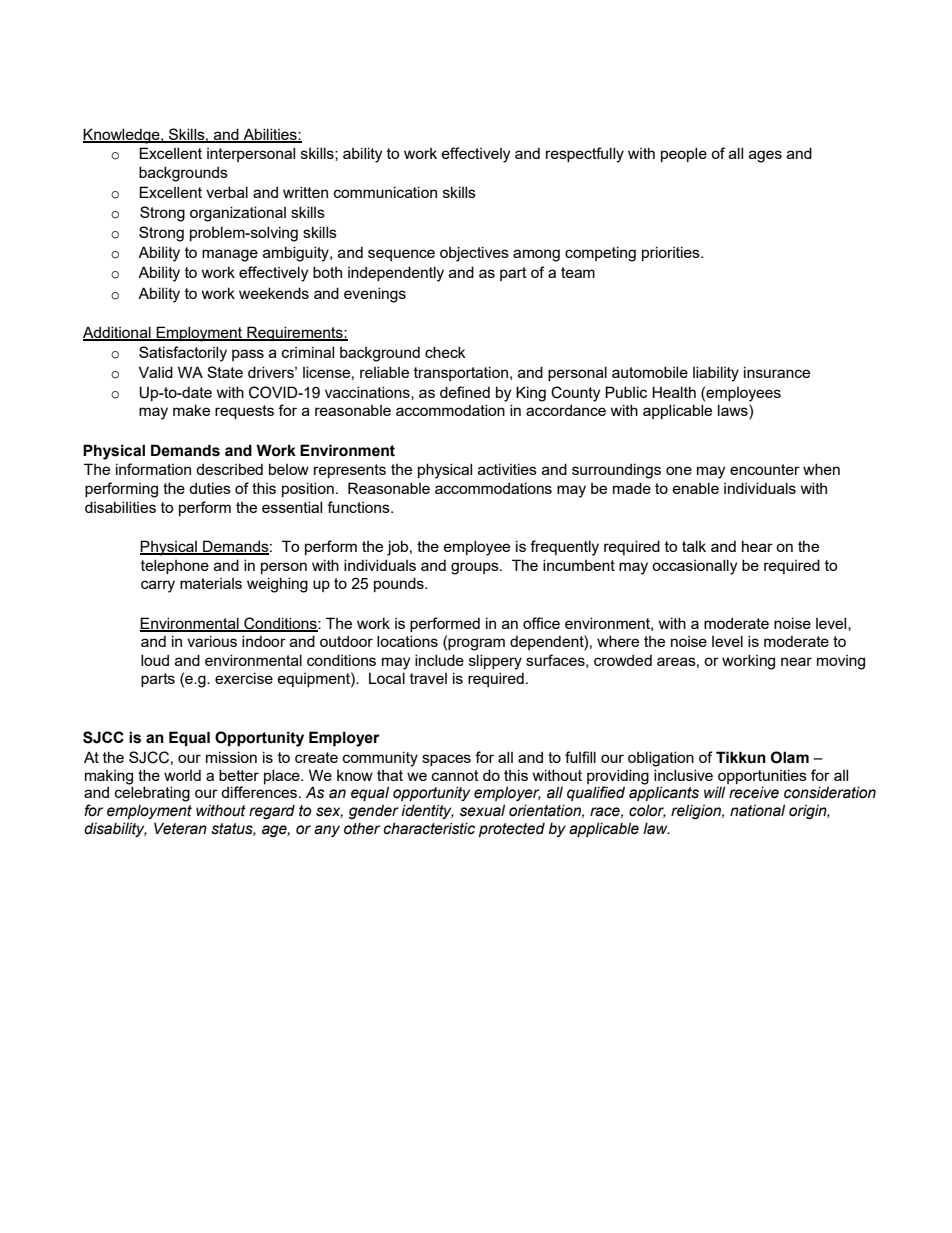 The height and width of the screenshot is (1233, 952). Describe the element at coordinates (777, 372) in the screenshot. I see `insurance` at that location.
